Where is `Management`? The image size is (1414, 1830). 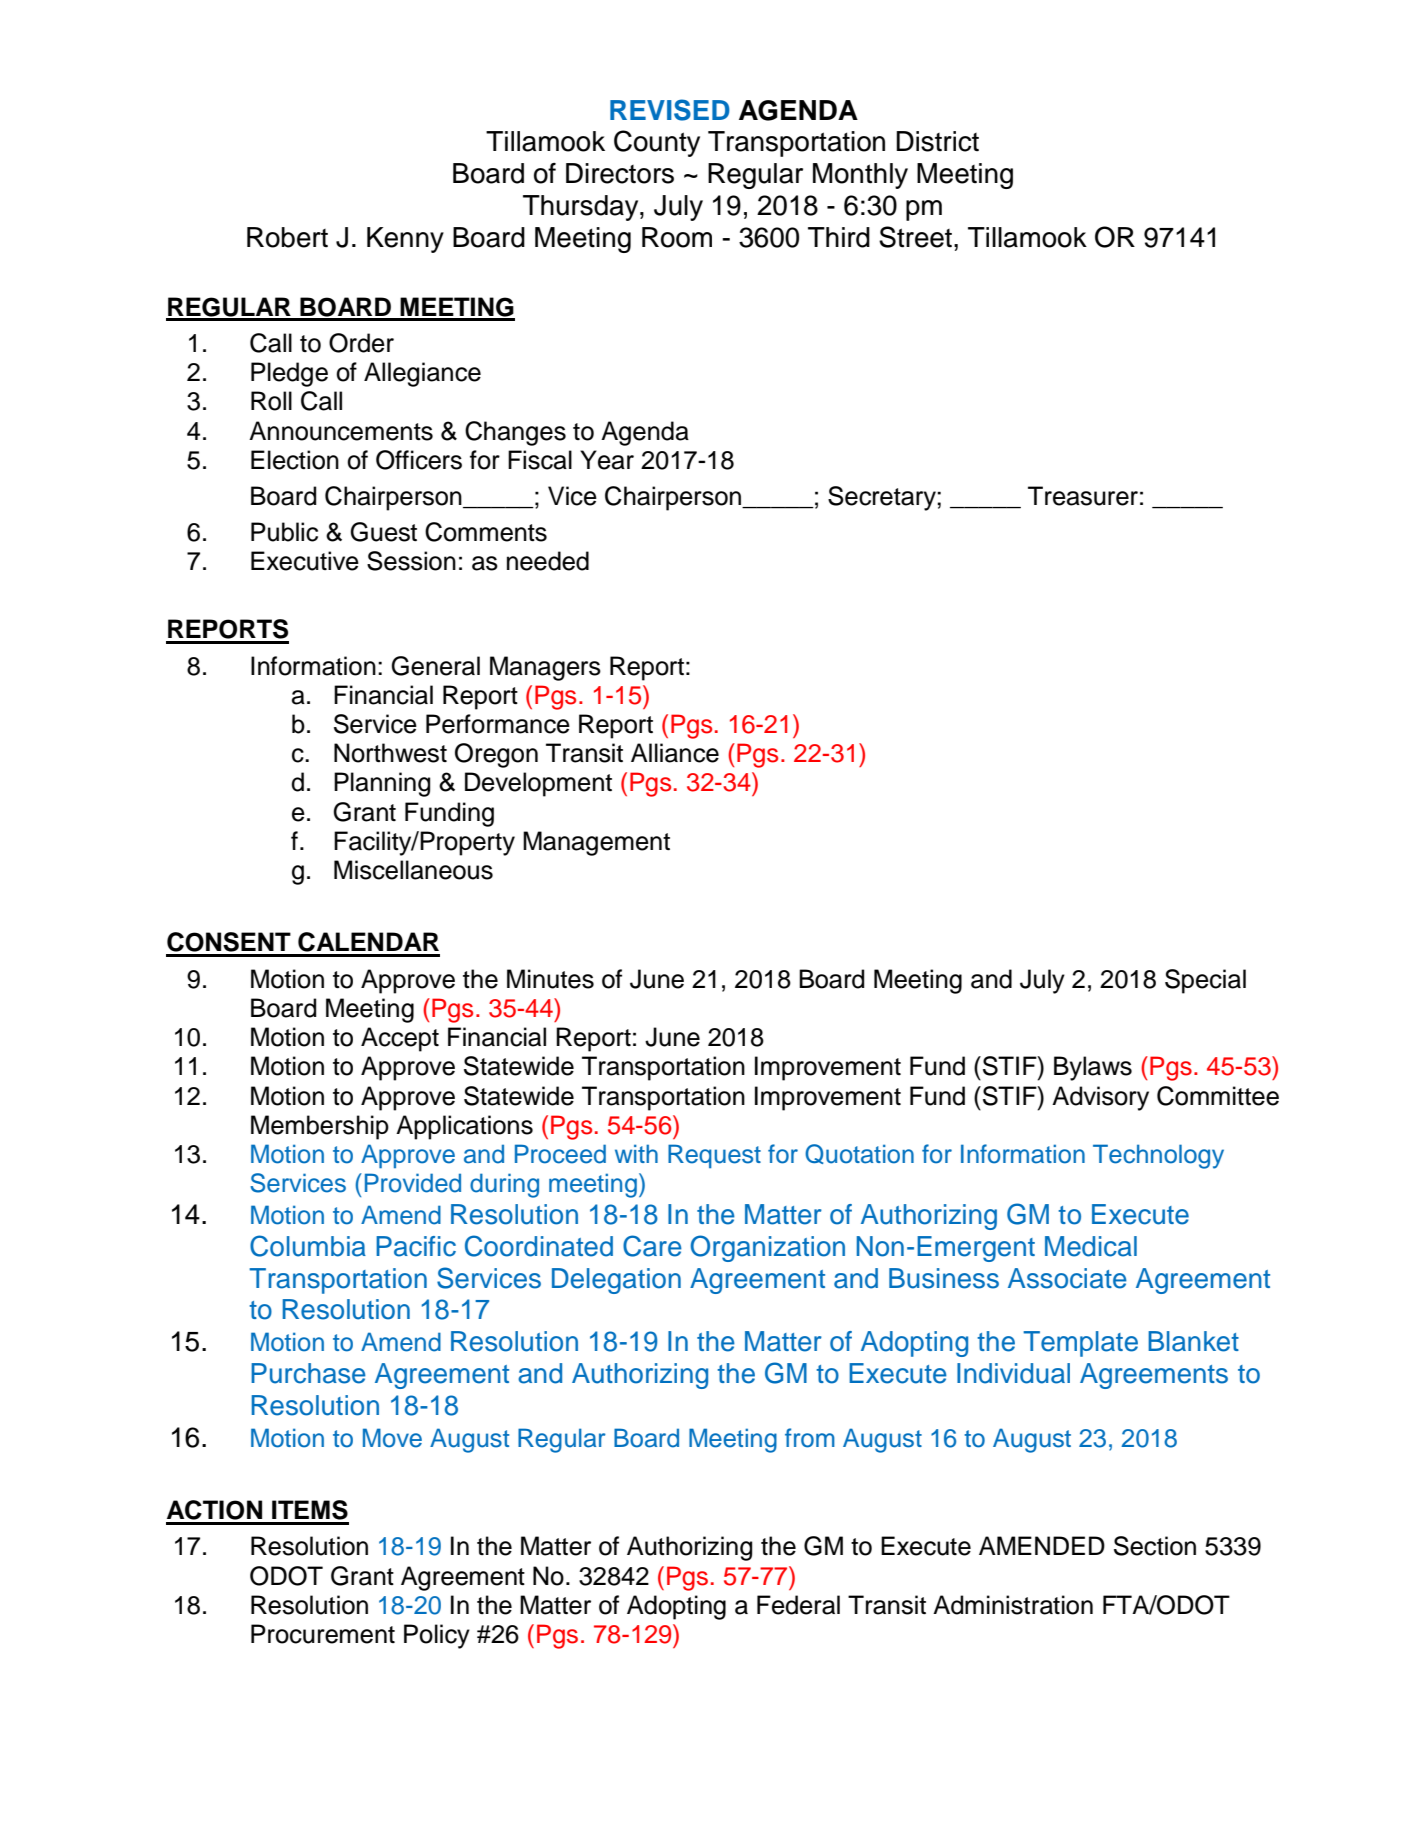 Management is located at coordinates (596, 843).
